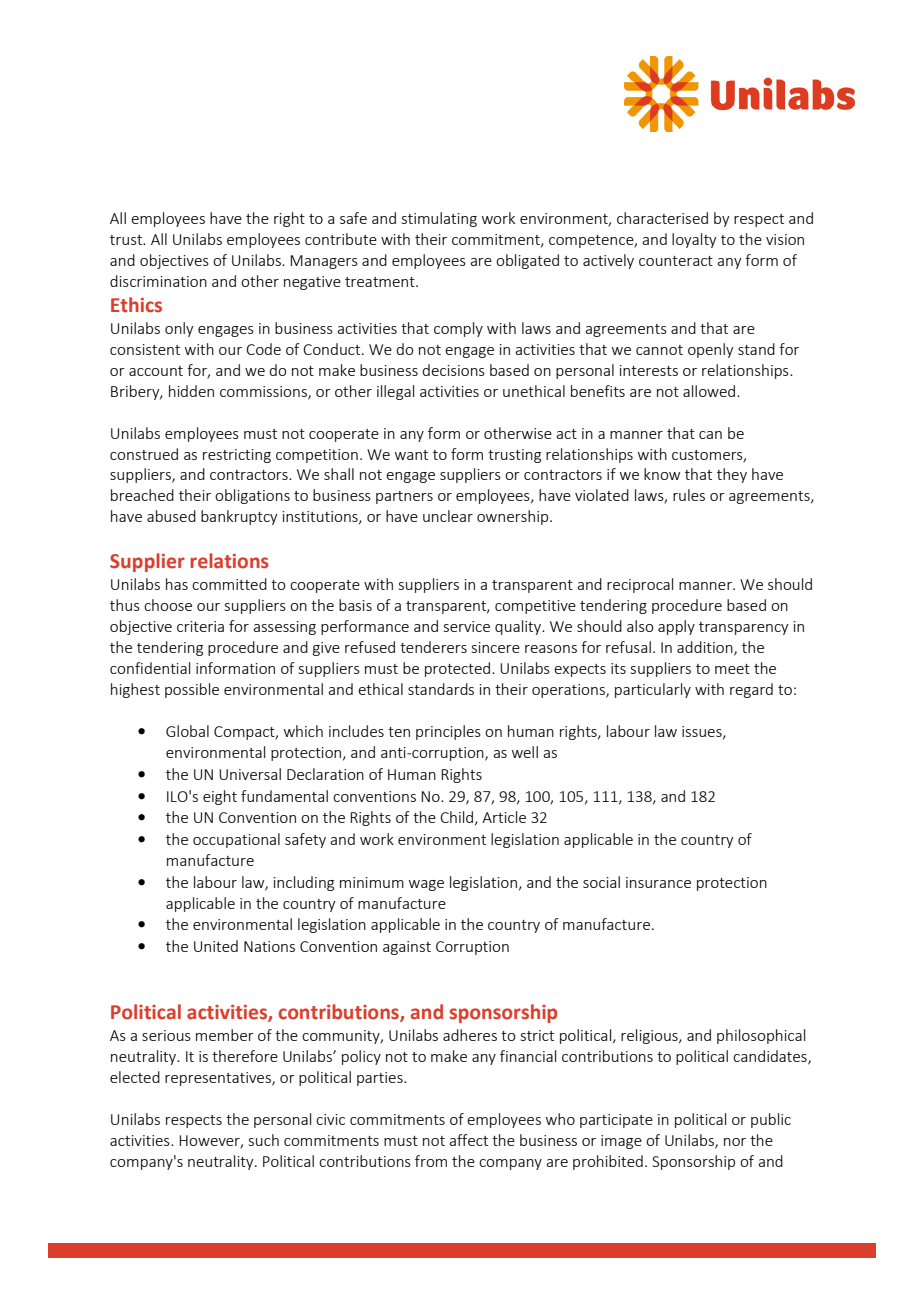 The height and width of the screenshot is (1308, 924). What do you see at coordinates (468, 1140) in the screenshot?
I see `affect` at bounding box center [468, 1140].
